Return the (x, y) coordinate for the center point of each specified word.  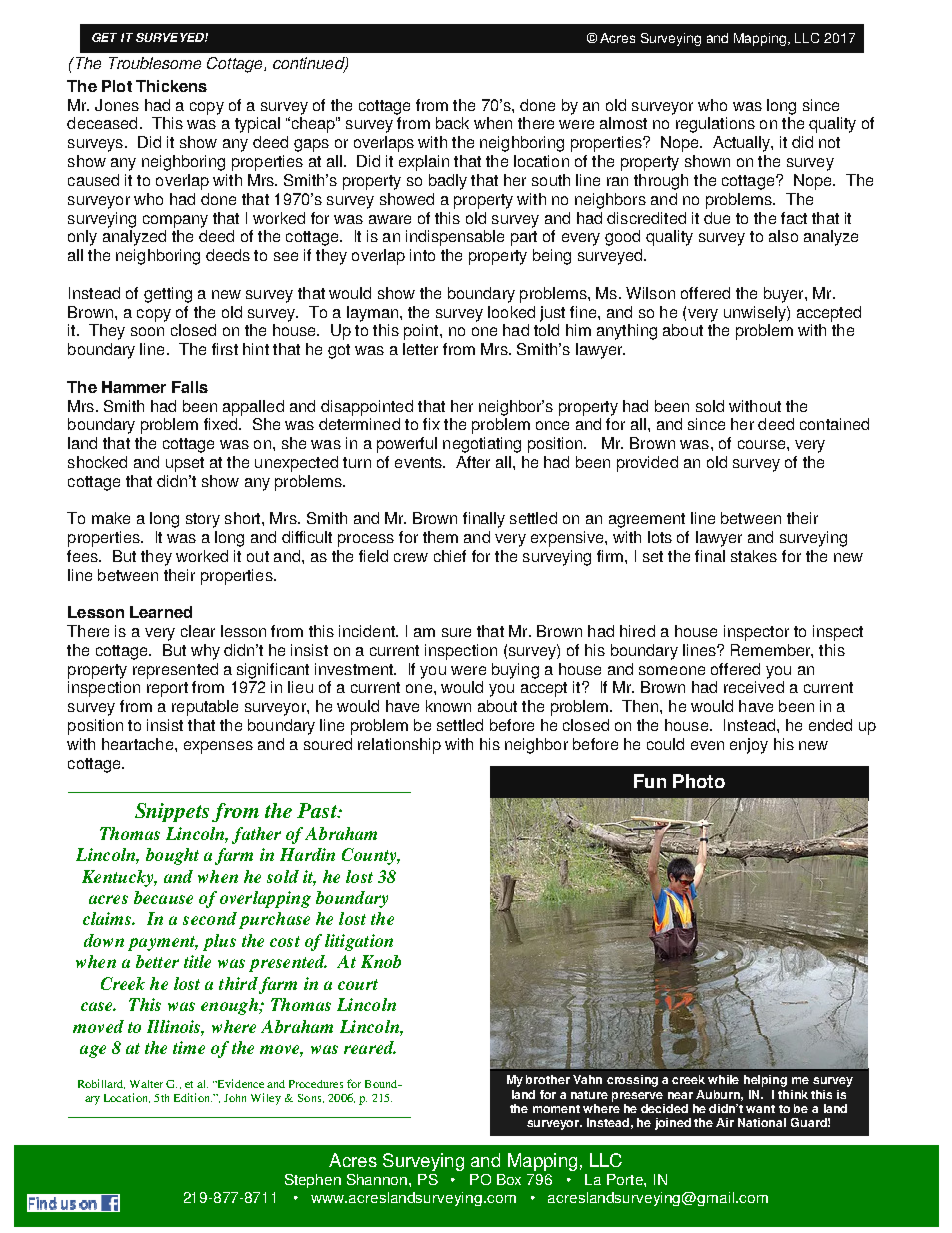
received (754, 687)
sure (456, 632)
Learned (161, 612)
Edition (193, 1097)
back (452, 123)
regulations (715, 125)
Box (509, 1179)
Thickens (171, 86)
